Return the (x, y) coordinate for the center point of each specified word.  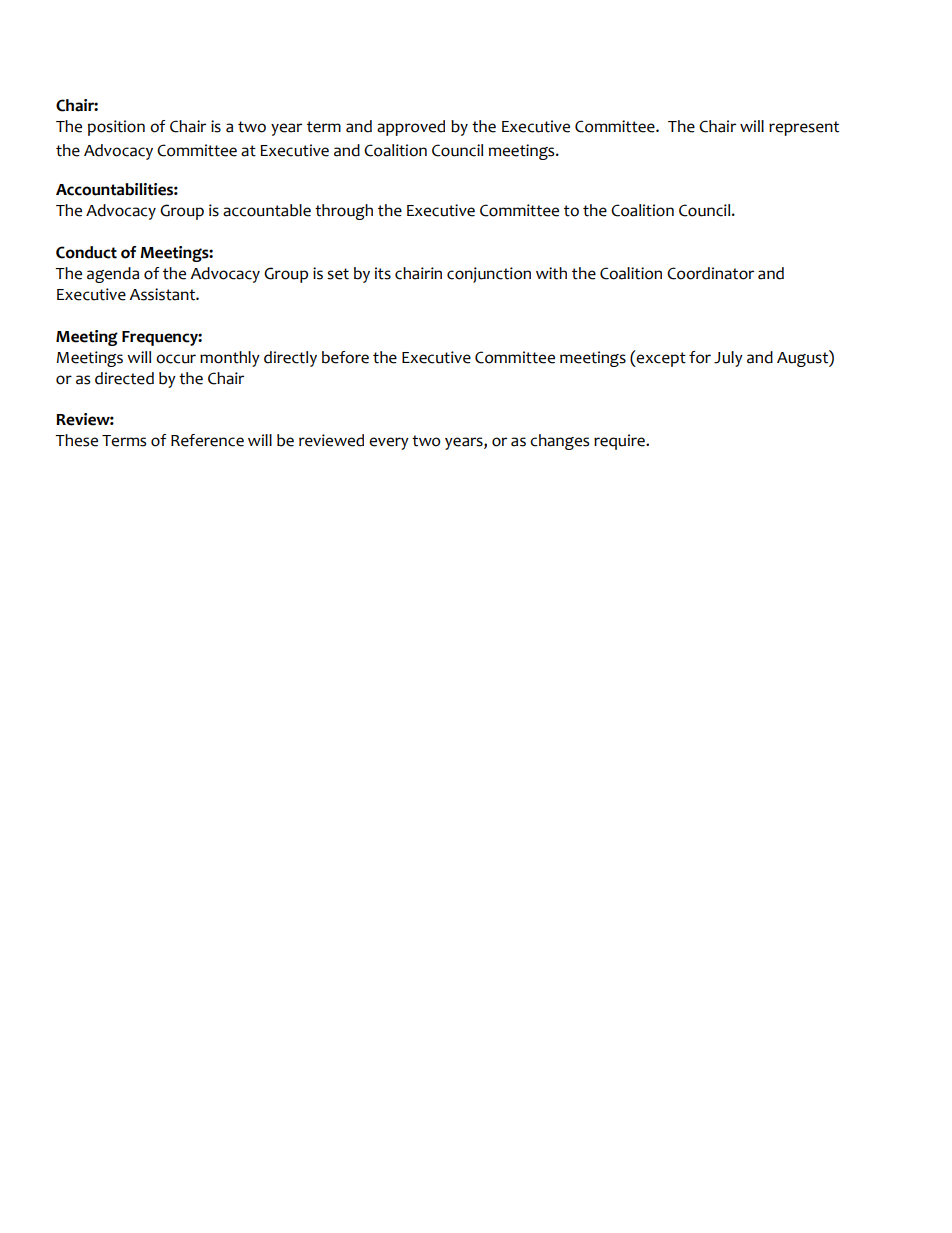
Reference (207, 440)
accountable (267, 210)
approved (411, 128)
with (551, 273)
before (345, 357)
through (344, 212)
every (389, 443)
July (728, 359)
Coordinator (710, 273)
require (620, 442)
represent (804, 128)
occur (176, 359)
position (116, 128)
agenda (113, 275)
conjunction (489, 275)
